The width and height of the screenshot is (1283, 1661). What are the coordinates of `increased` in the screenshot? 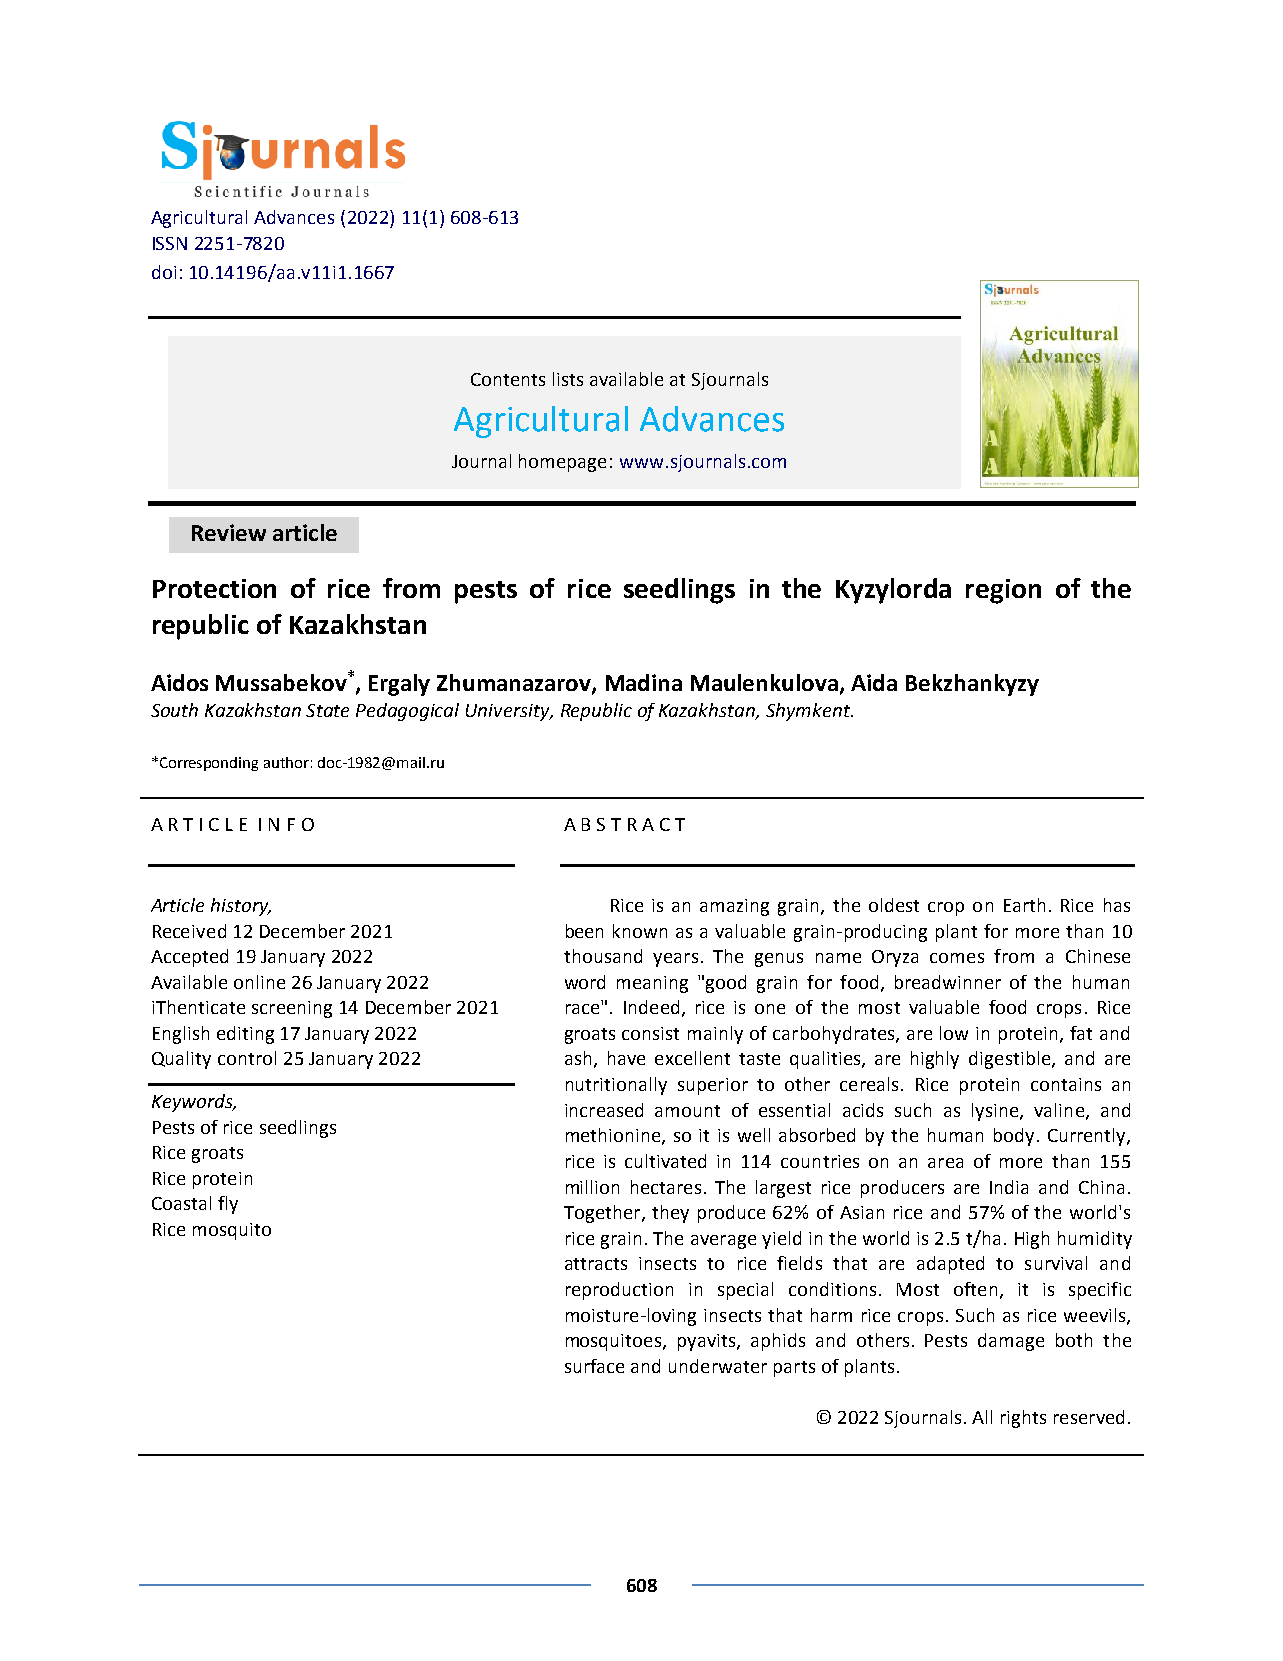 It's located at (604, 1110).
